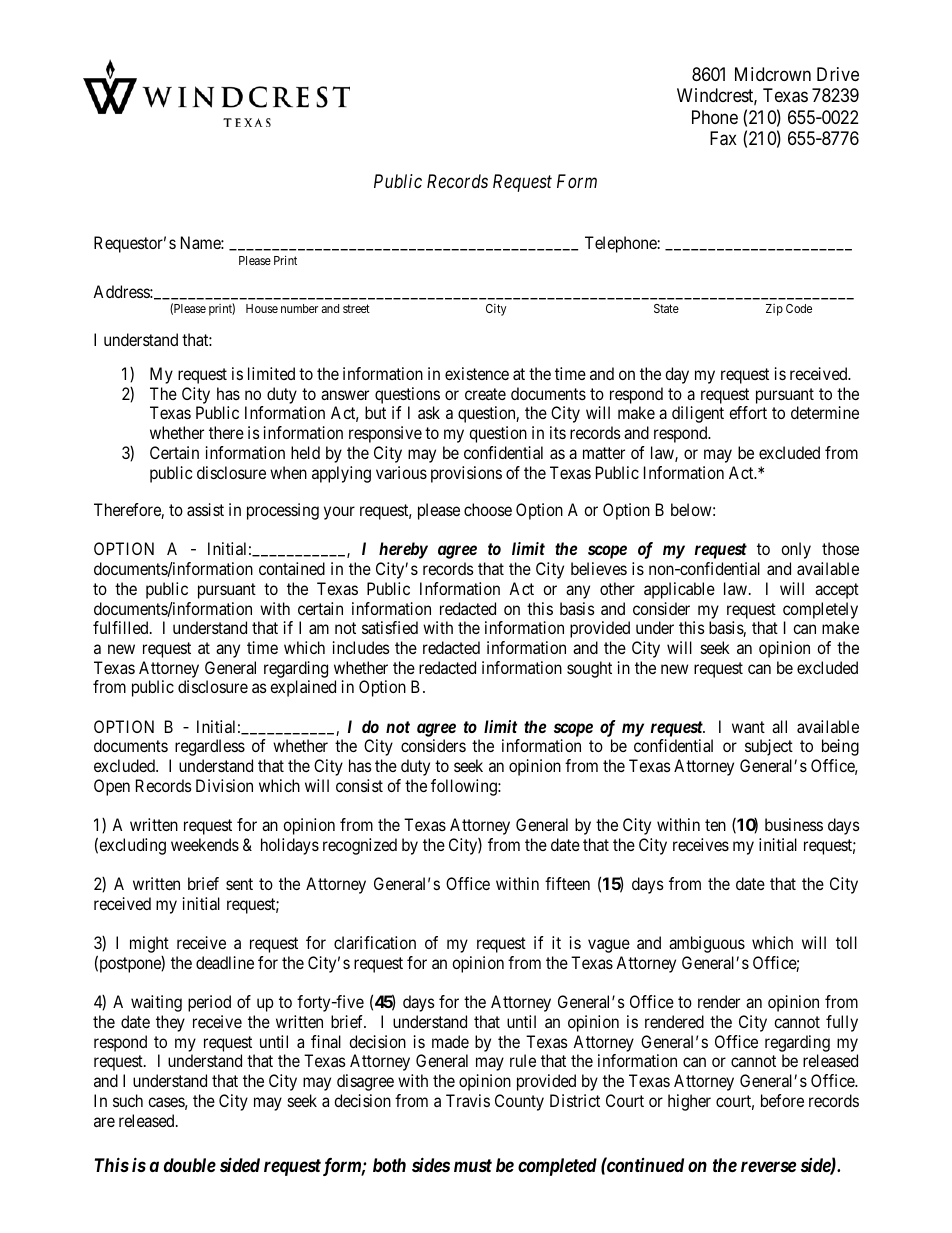 Image resolution: width=952 pixels, height=1233 pixels. Describe the element at coordinates (262, 308) in the image. I see `House` at that location.
